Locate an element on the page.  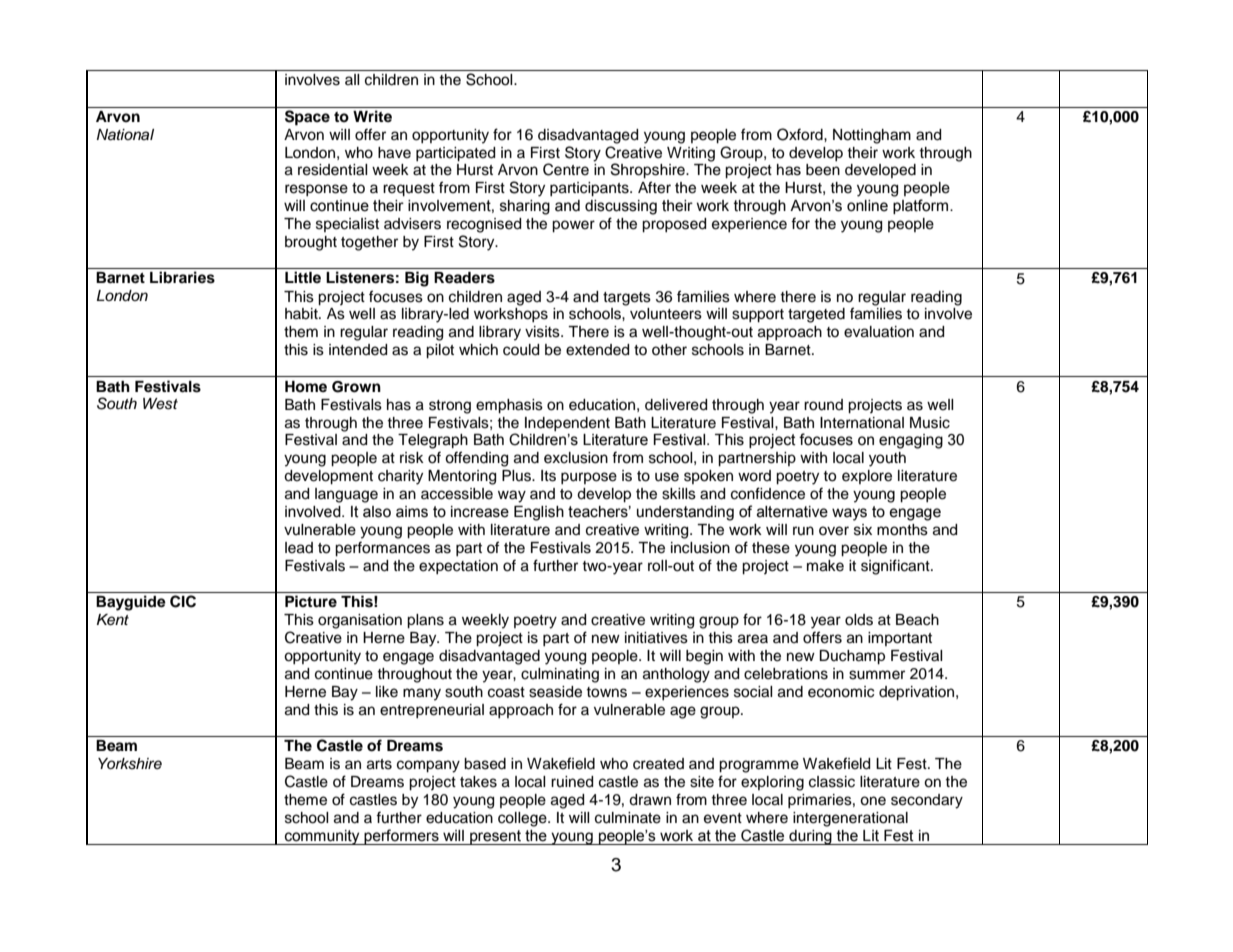
community is located at coordinates (322, 837).
